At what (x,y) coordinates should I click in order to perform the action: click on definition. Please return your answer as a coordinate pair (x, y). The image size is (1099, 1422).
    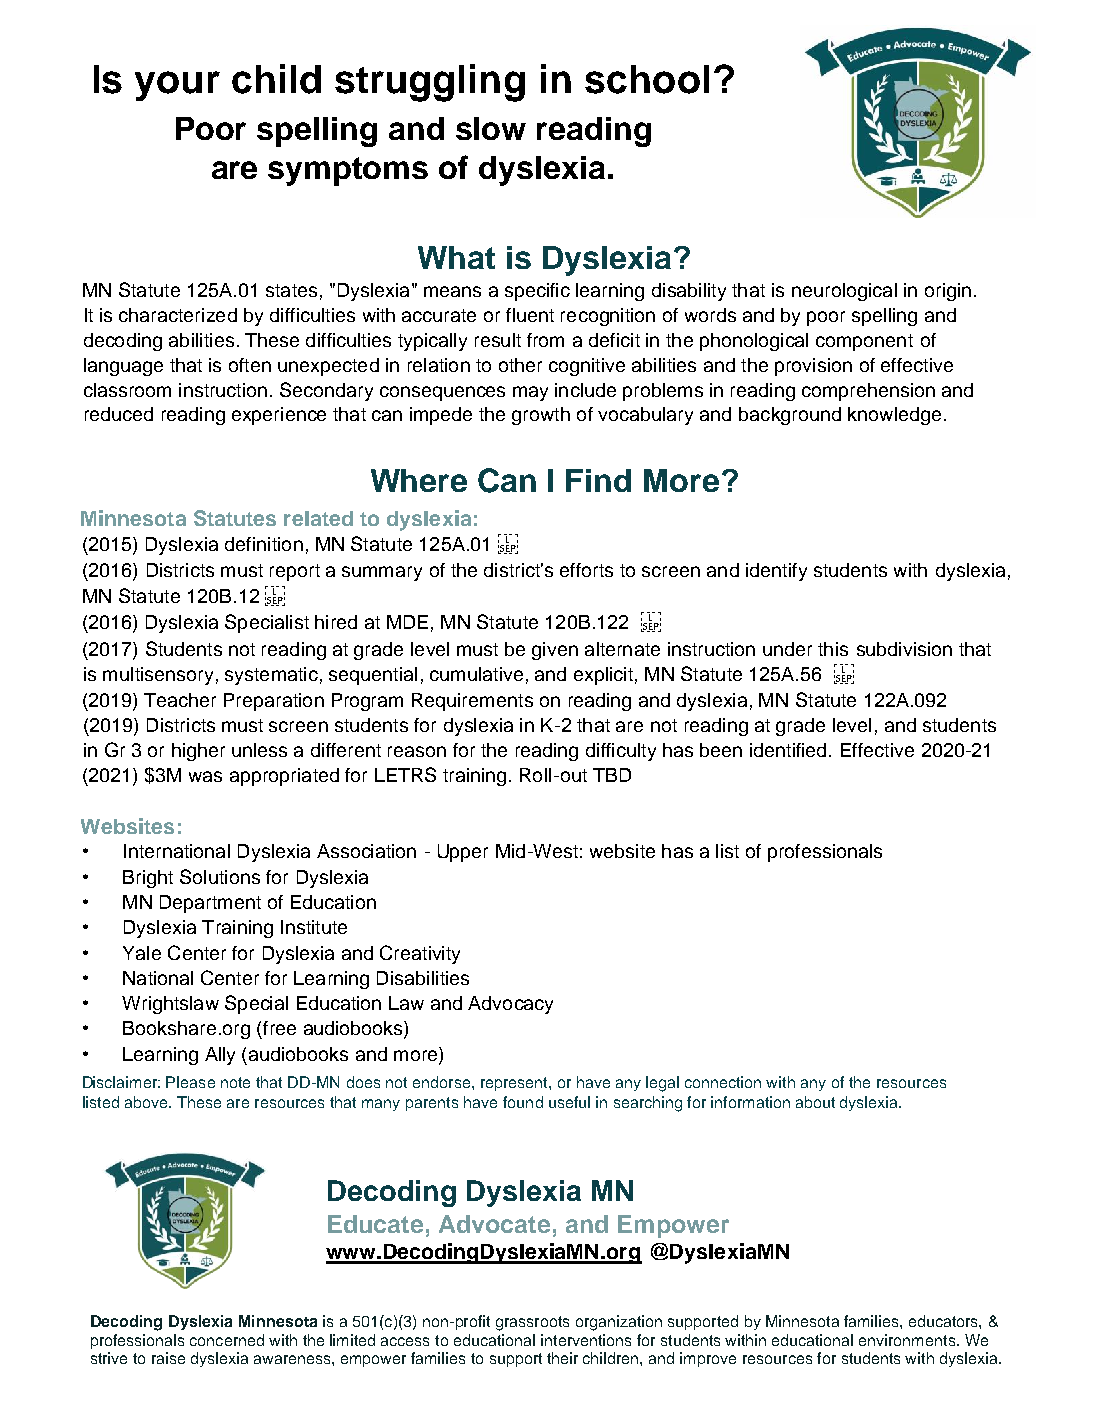
    Looking at the image, I should click on (264, 544).
